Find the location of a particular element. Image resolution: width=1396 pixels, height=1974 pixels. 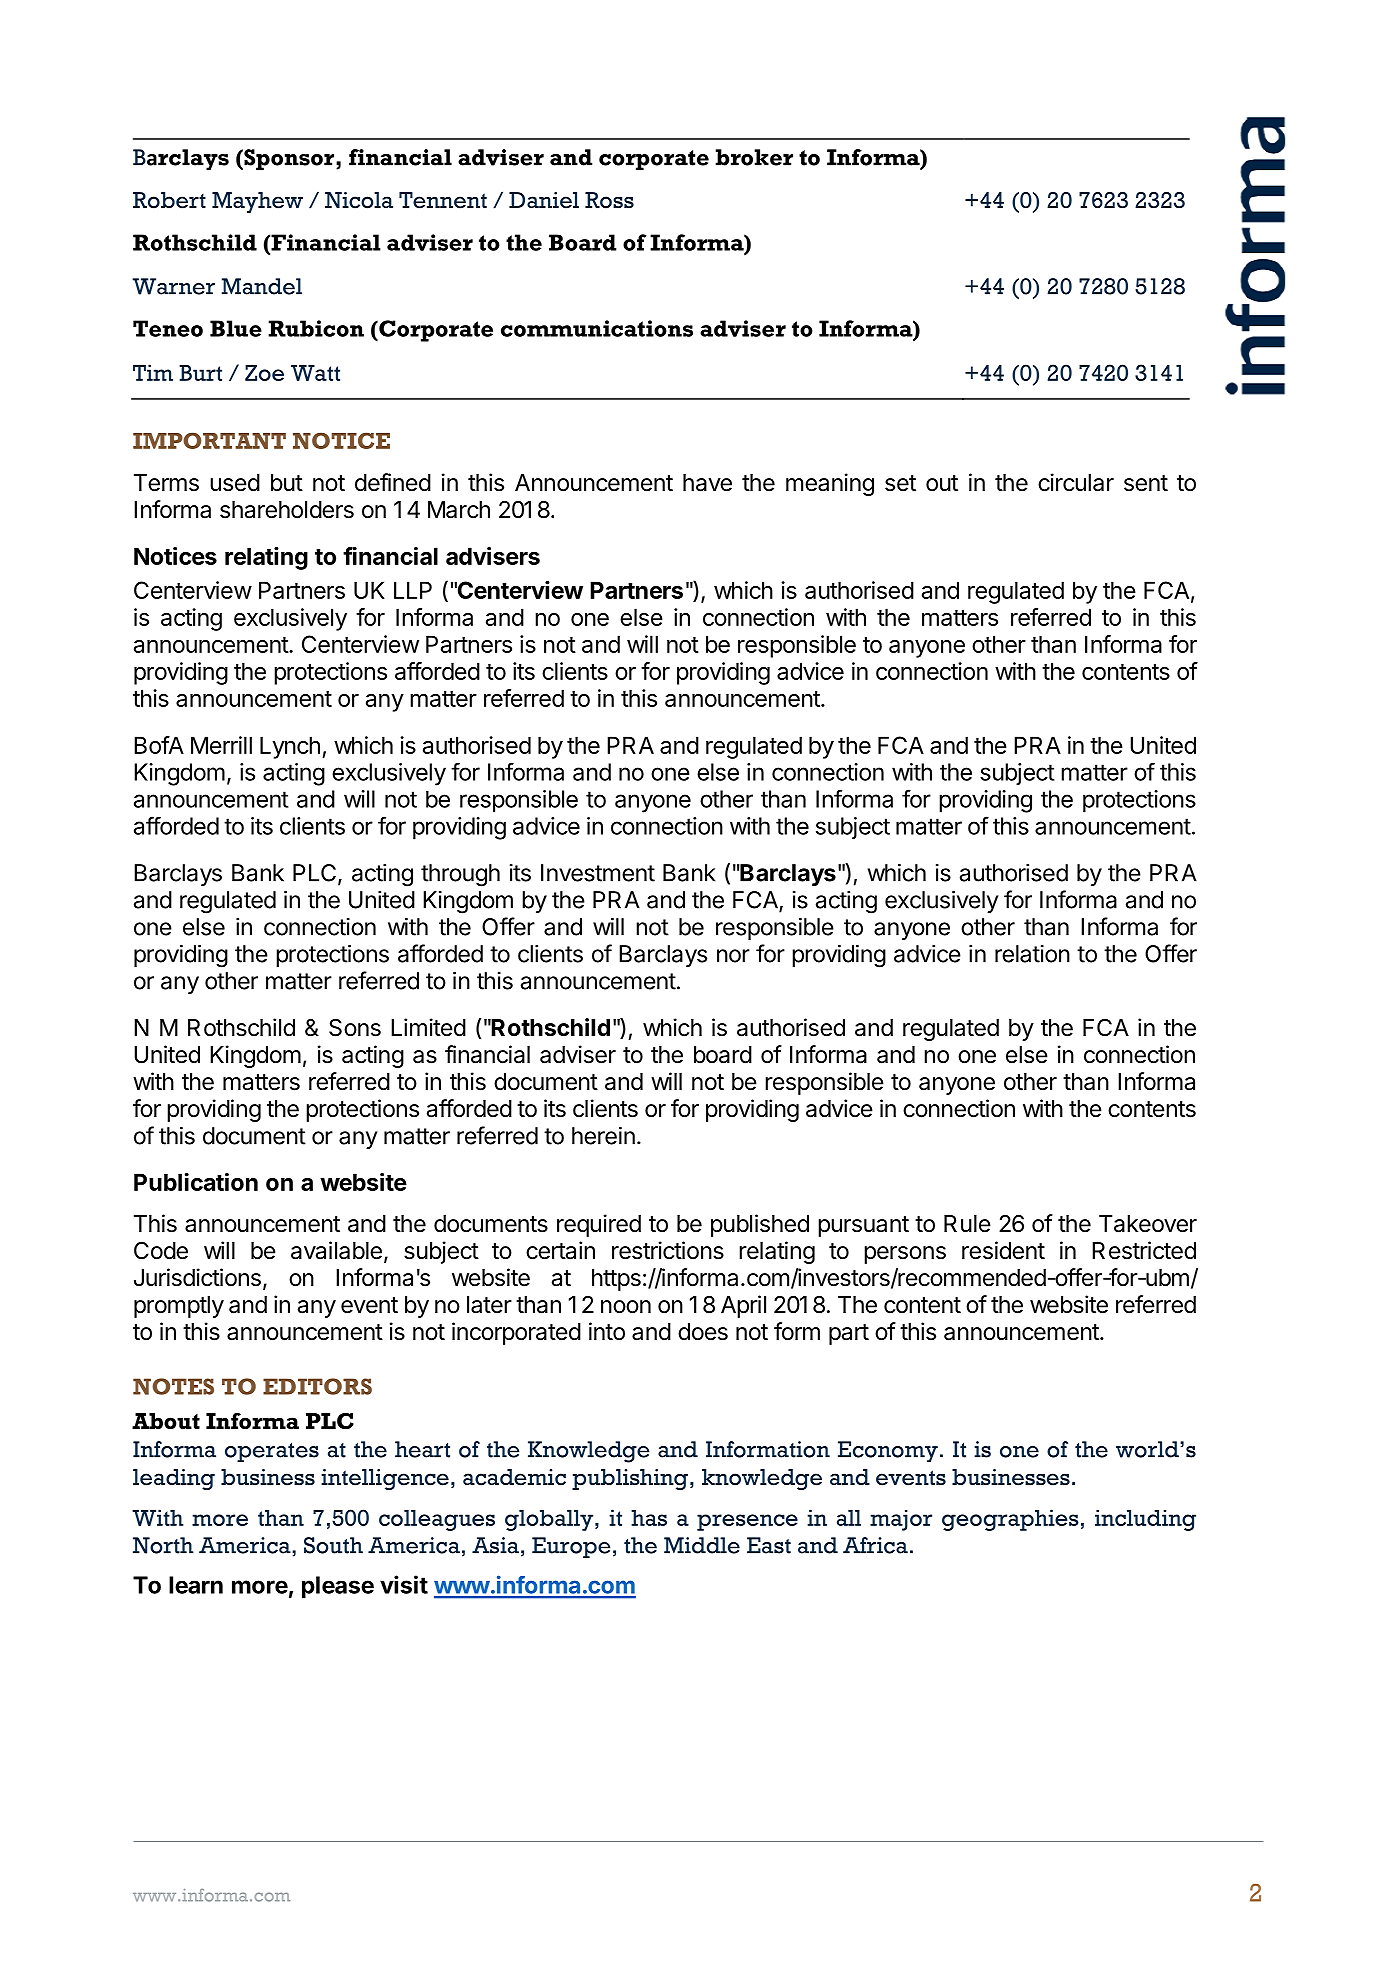

circular is located at coordinates (1076, 482).
